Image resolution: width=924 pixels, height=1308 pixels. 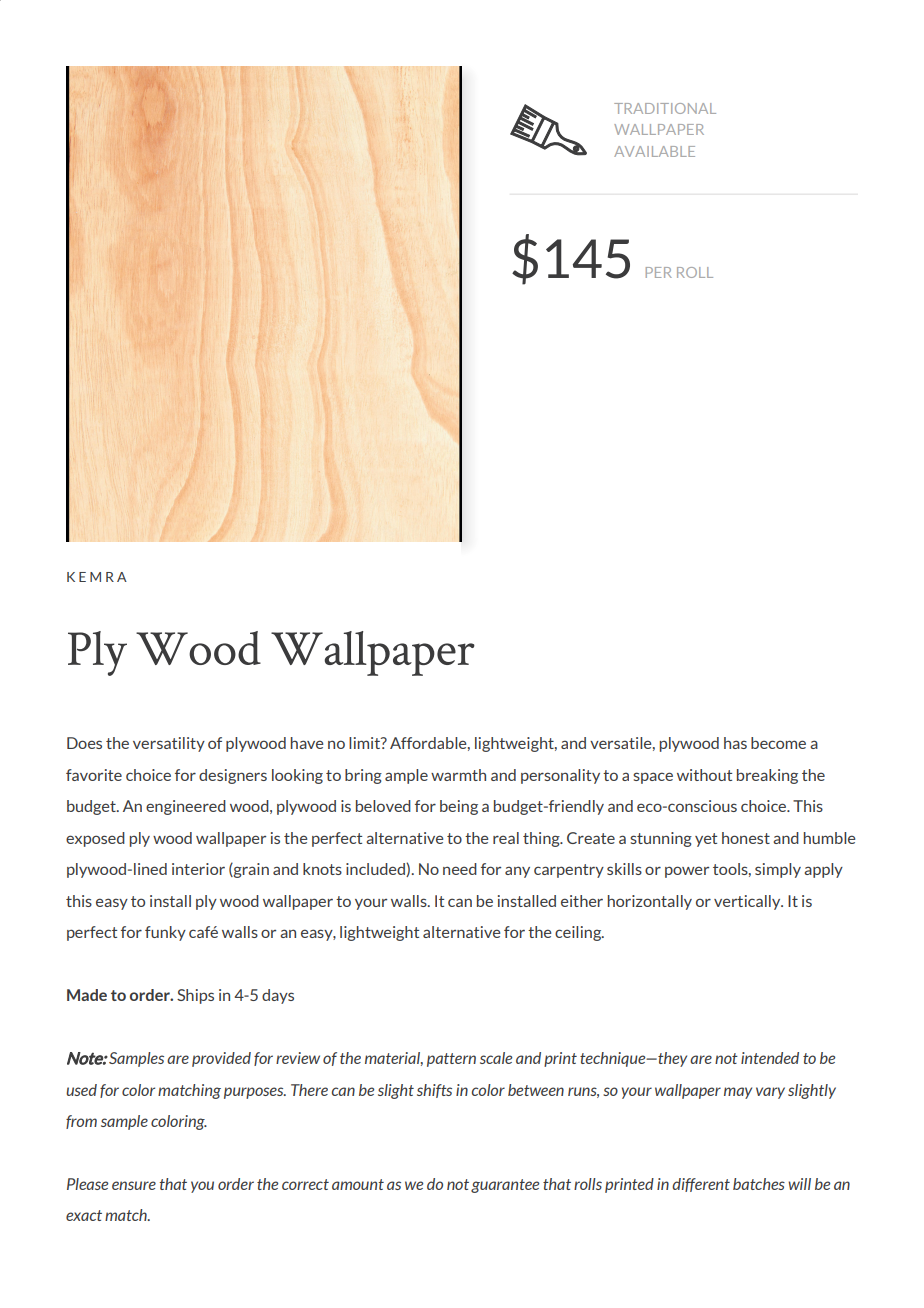 What do you see at coordinates (307, 743) in the screenshot?
I see `have` at bounding box center [307, 743].
